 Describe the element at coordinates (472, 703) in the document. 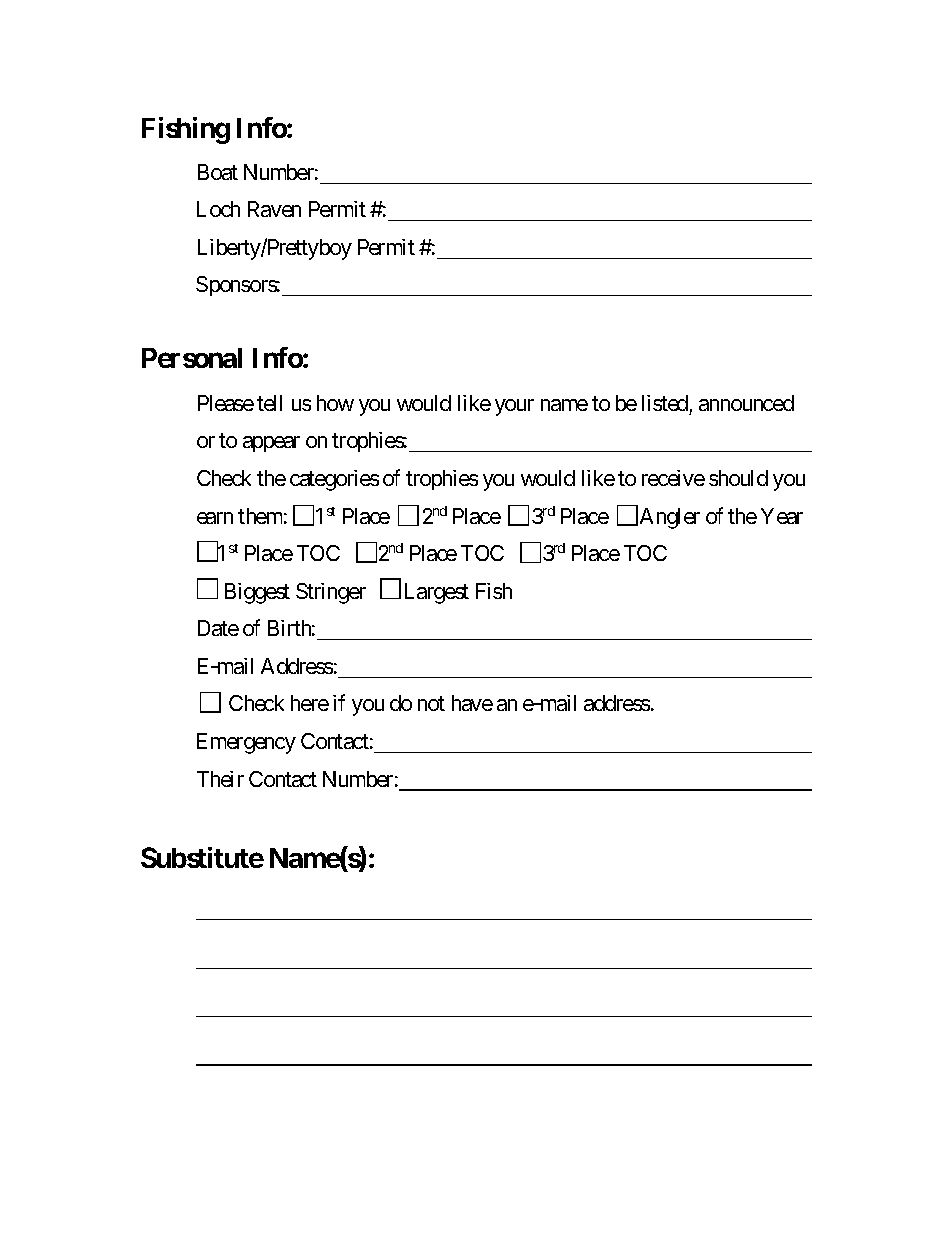

I see `have` at that location.
